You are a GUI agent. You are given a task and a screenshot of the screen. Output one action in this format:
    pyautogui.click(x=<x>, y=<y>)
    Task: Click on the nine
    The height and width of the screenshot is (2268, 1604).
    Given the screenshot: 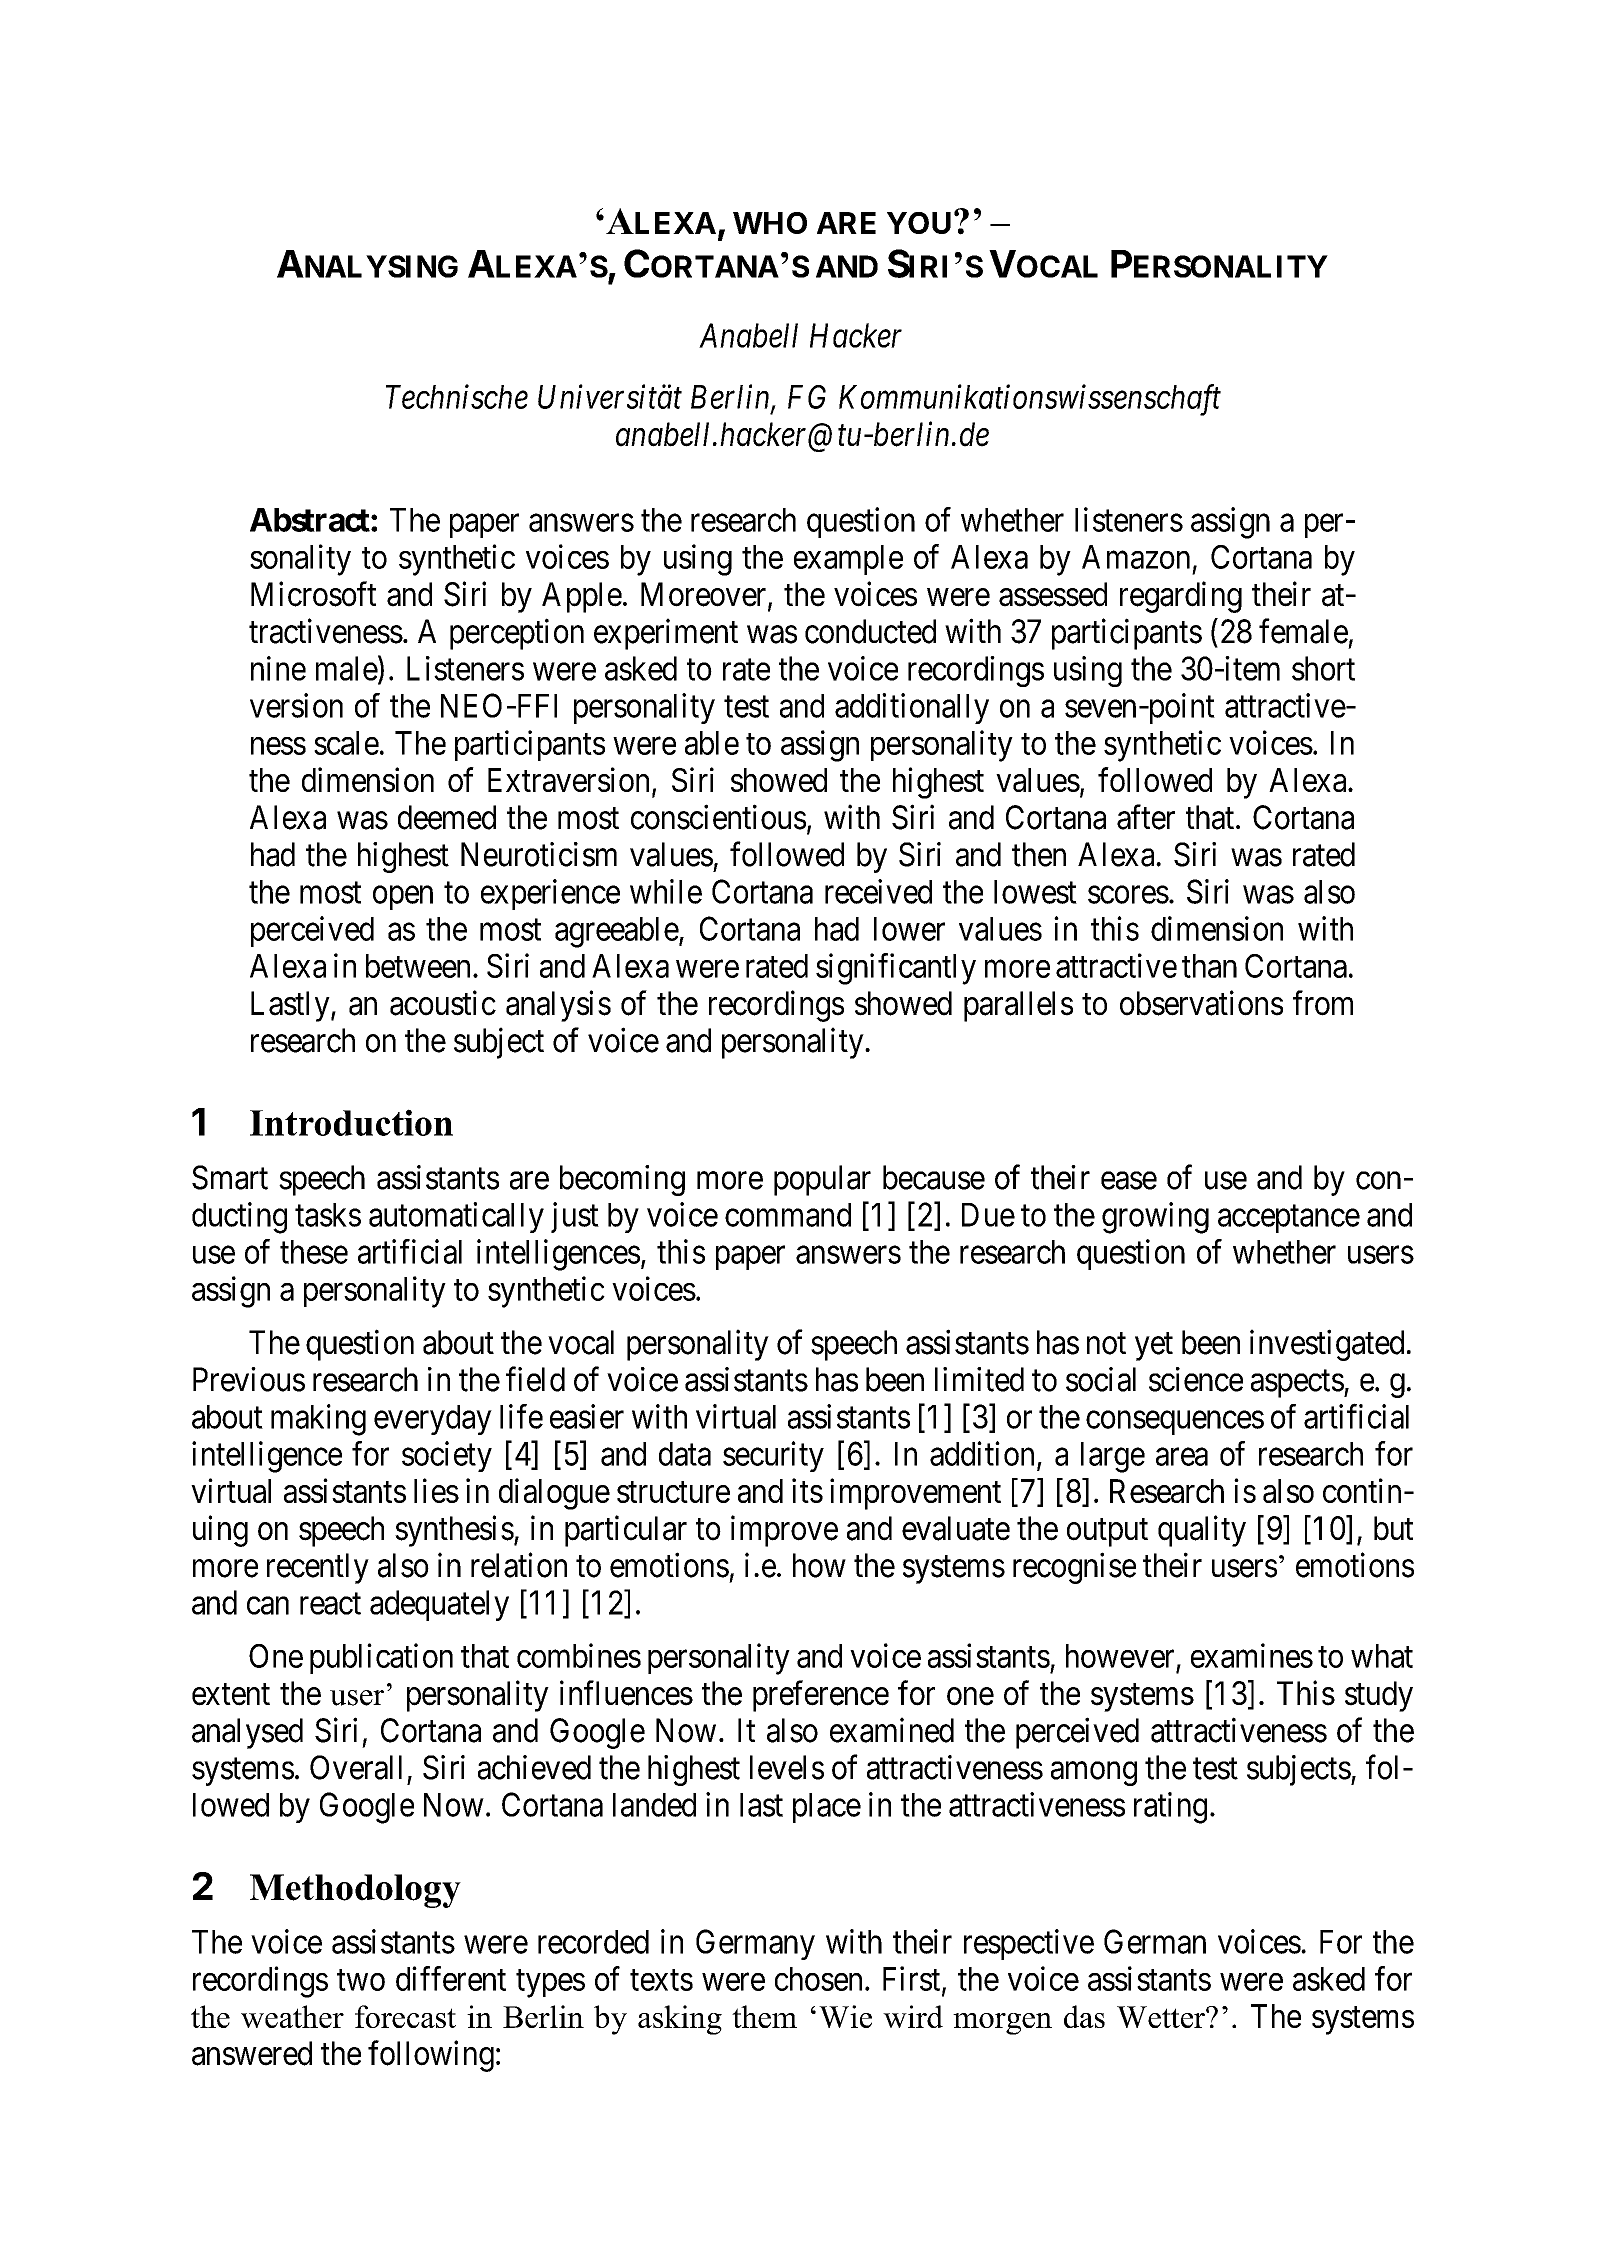 What is the action you would take?
    pyautogui.click(x=278, y=668)
